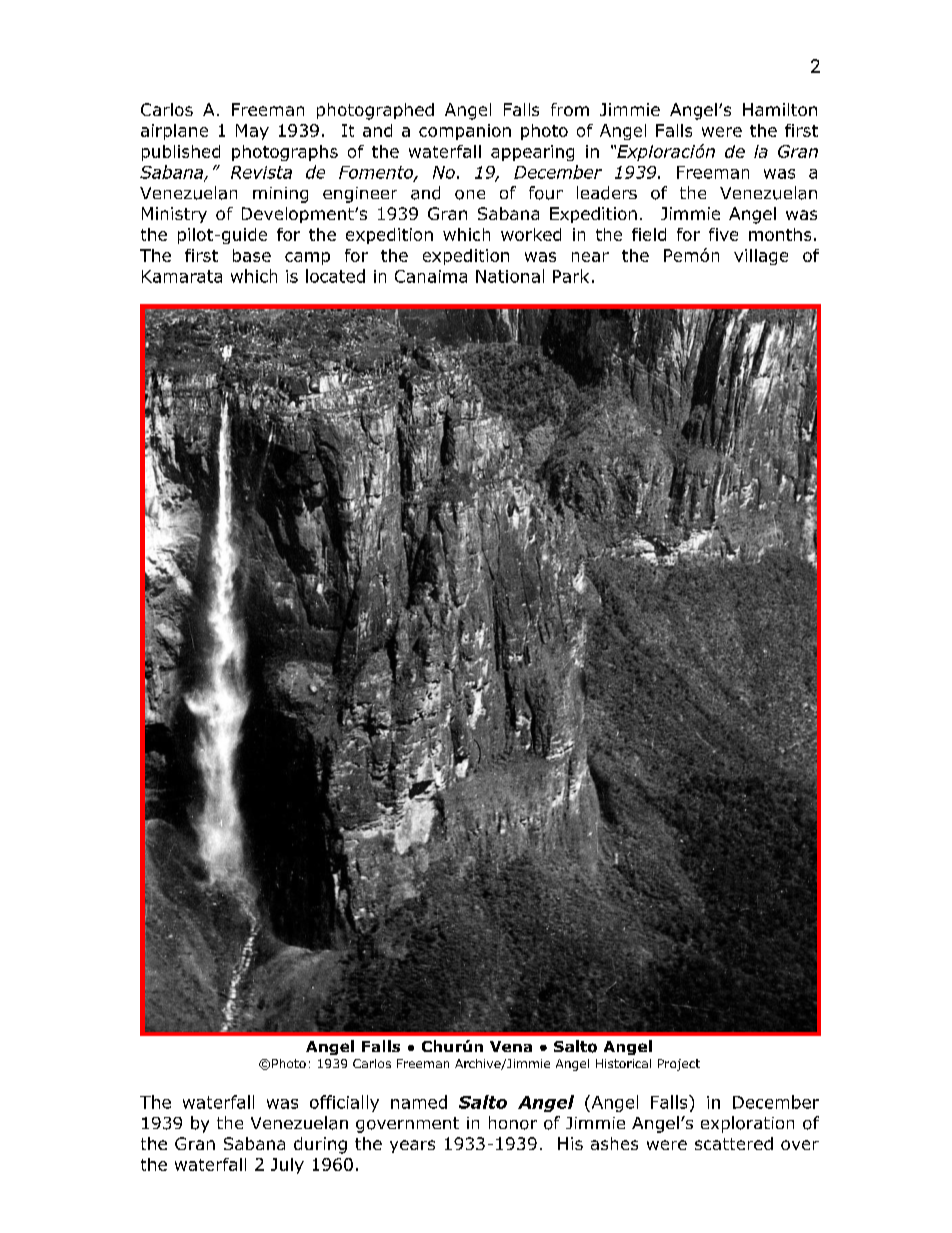 The width and height of the screenshot is (952, 1233). What do you see at coordinates (252, 255) in the screenshot?
I see `base` at bounding box center [252, 255].
